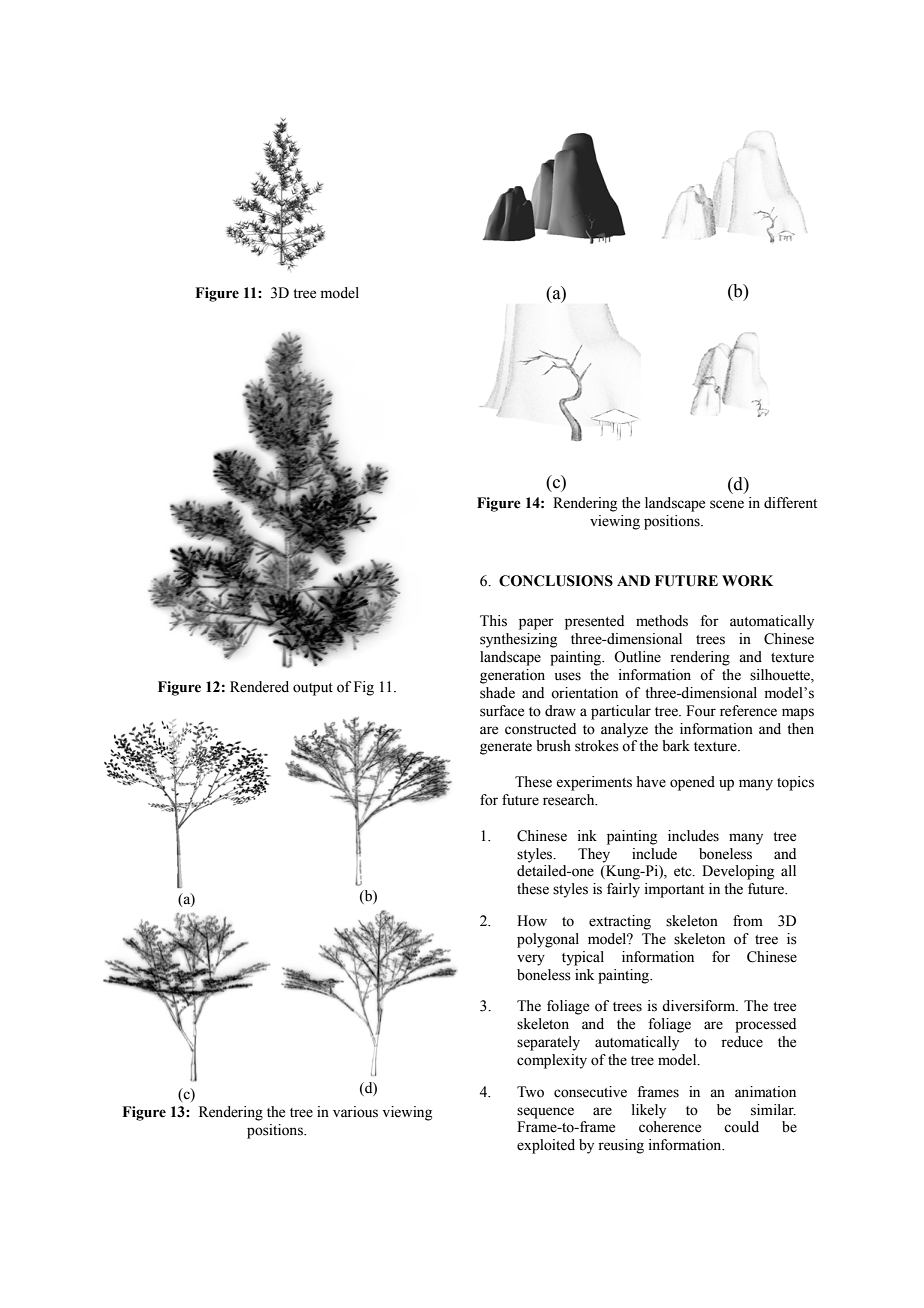 This page has height=1308, width=924. Describe the element at coordinates (493, 621) in the page. I see `This` at that location.
